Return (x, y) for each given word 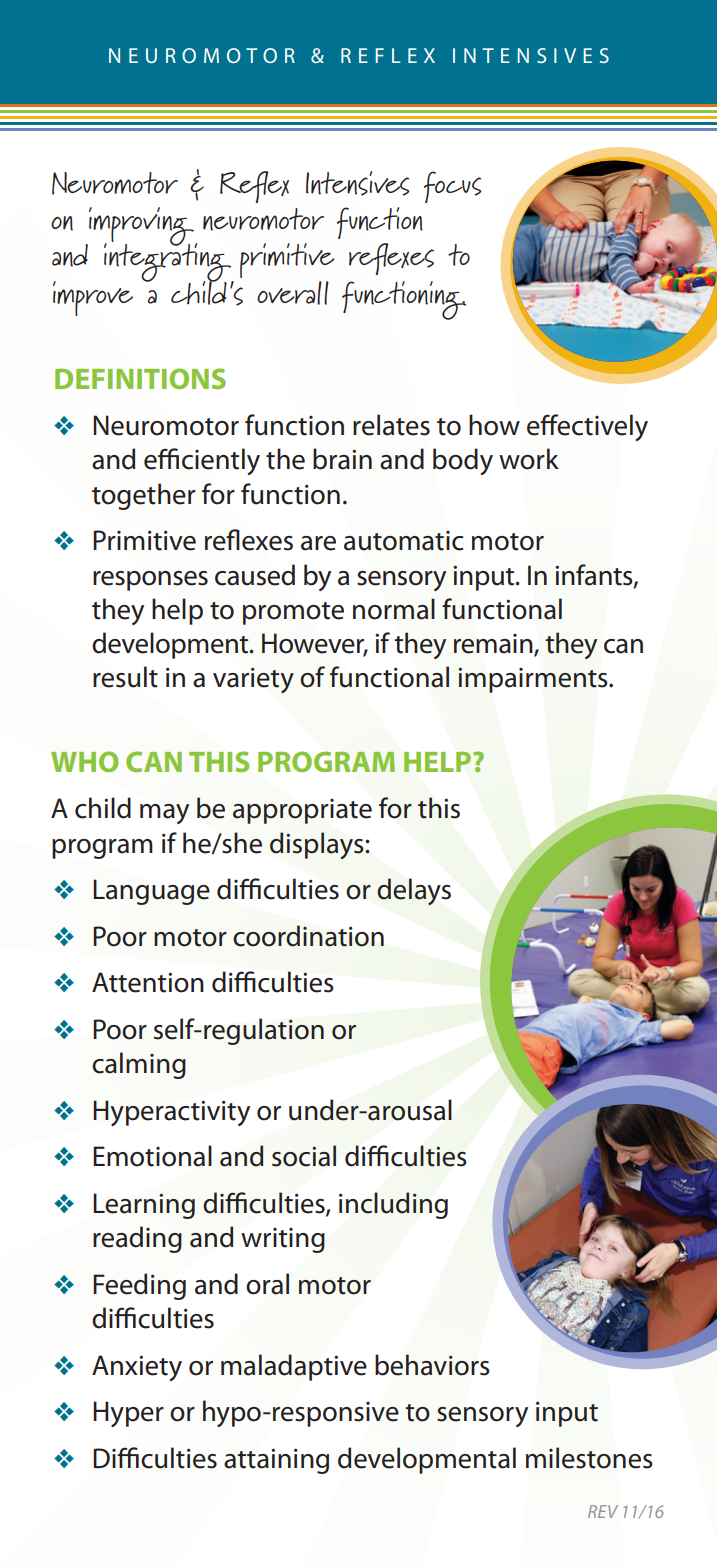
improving (141, 228)
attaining (276, 1461)
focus (452, 187)
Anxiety (137, 1368)
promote (293, 613)
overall (293, 293)
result (125, 677)
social (304, 1156)
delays (414, 891)
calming (139, 1065)
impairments (534, 680)
